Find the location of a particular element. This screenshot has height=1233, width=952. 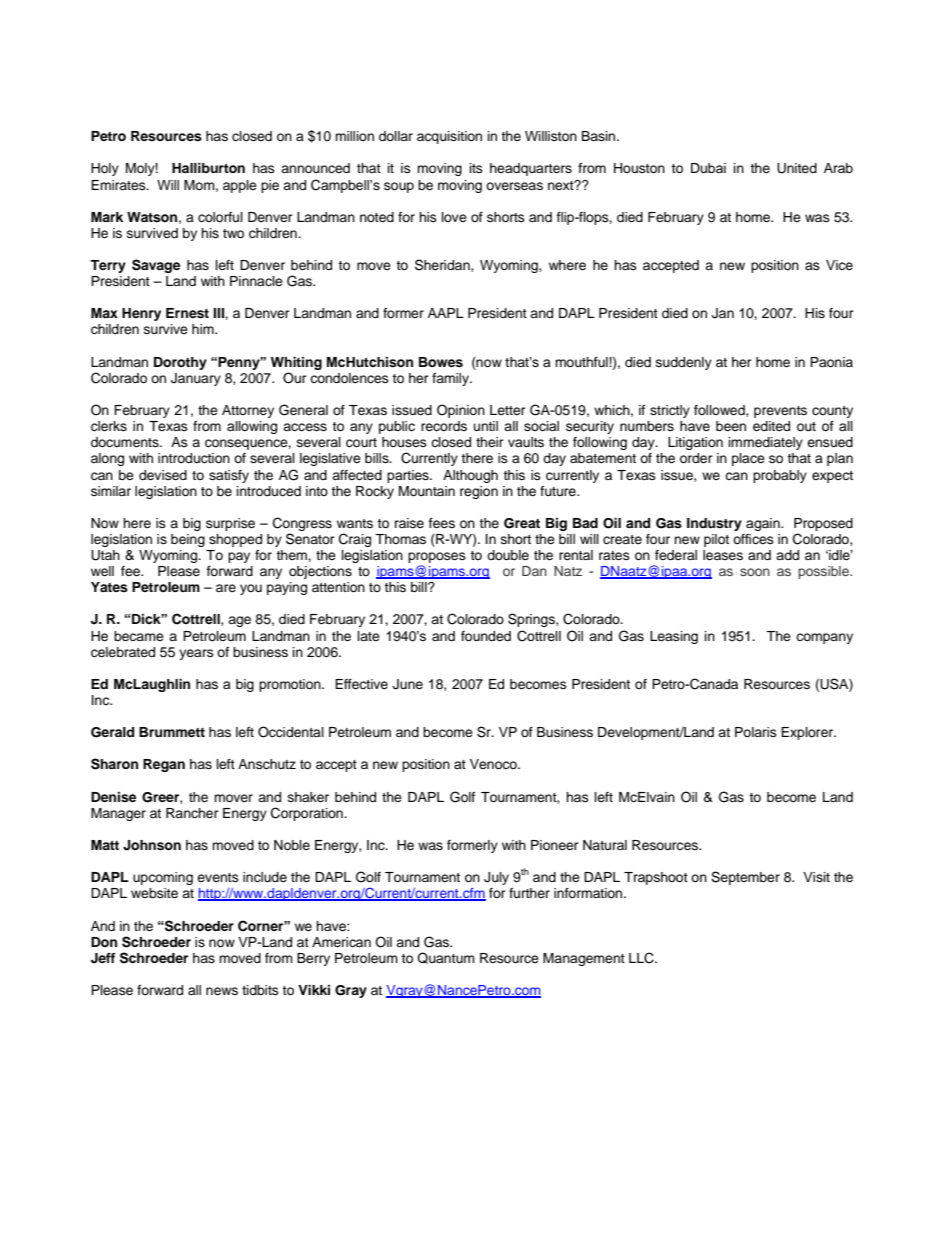

Dubai is located at coordinates (708, 168).
